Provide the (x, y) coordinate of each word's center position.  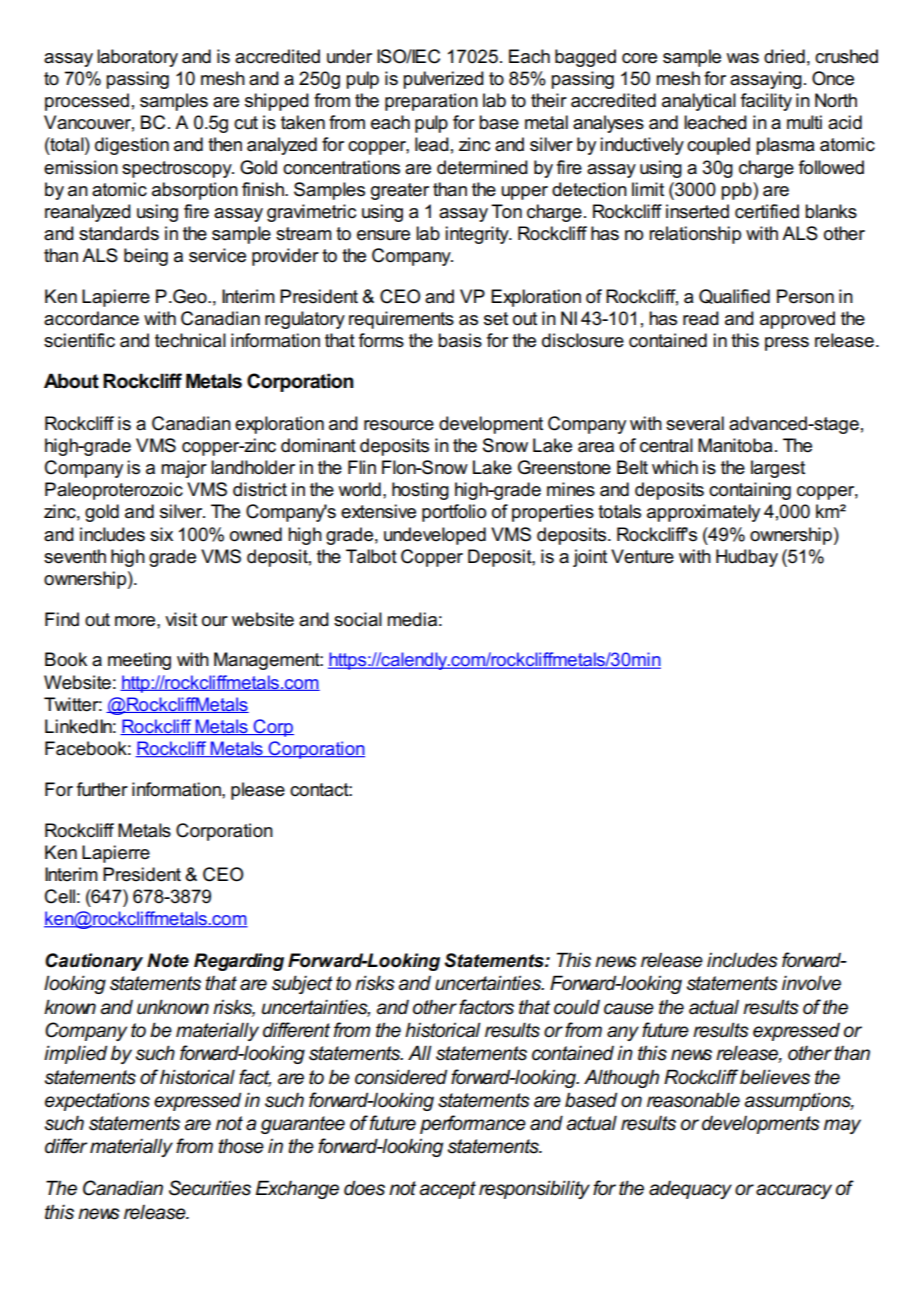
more (136, 621)
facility (766, 102)
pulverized (443, 80)
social (358, 619)
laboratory (137, 58)
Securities (210, 1188)
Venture (642, 556)
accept (447, 1190)
